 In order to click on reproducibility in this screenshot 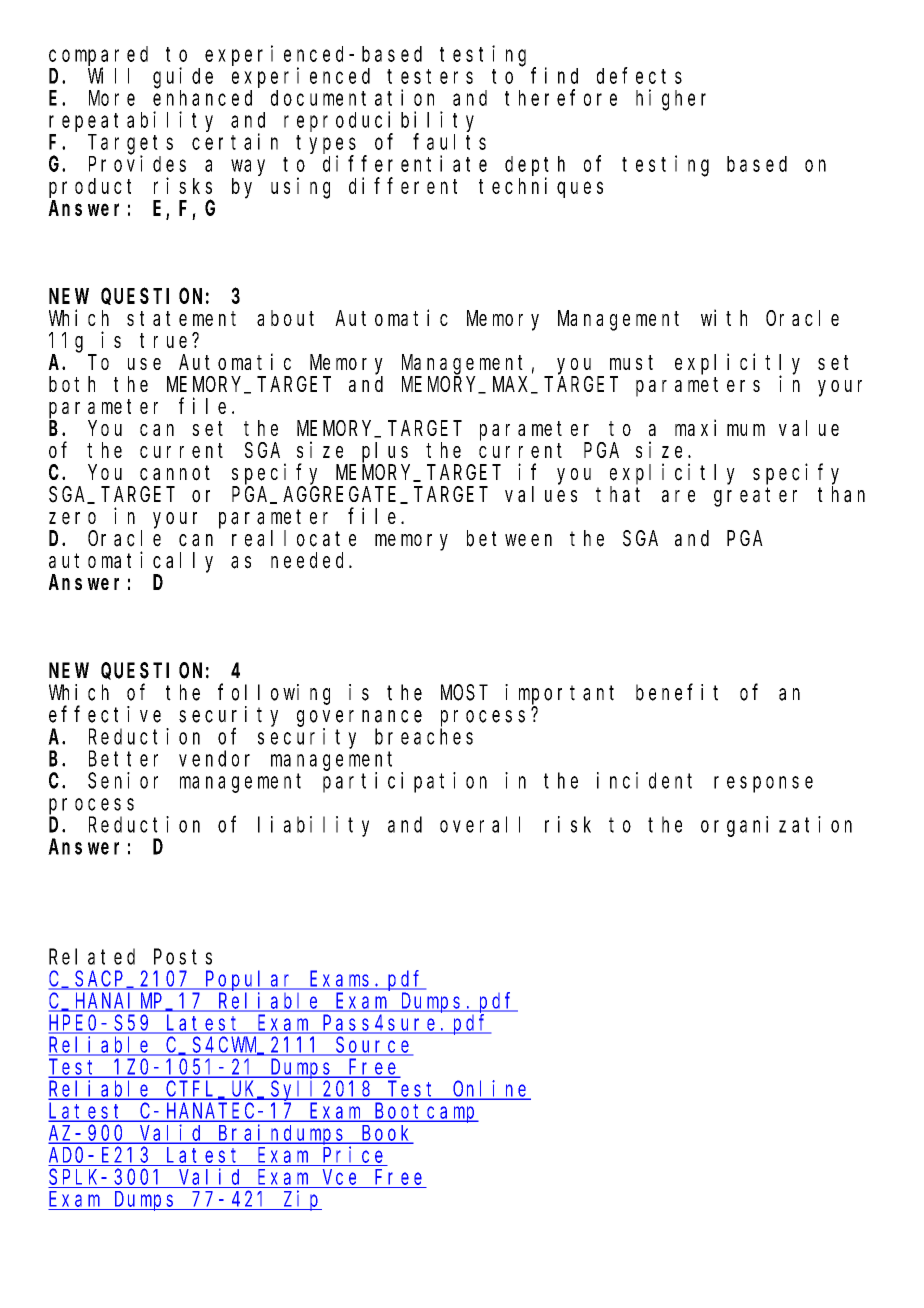, I will do `click(379, 122)`.
